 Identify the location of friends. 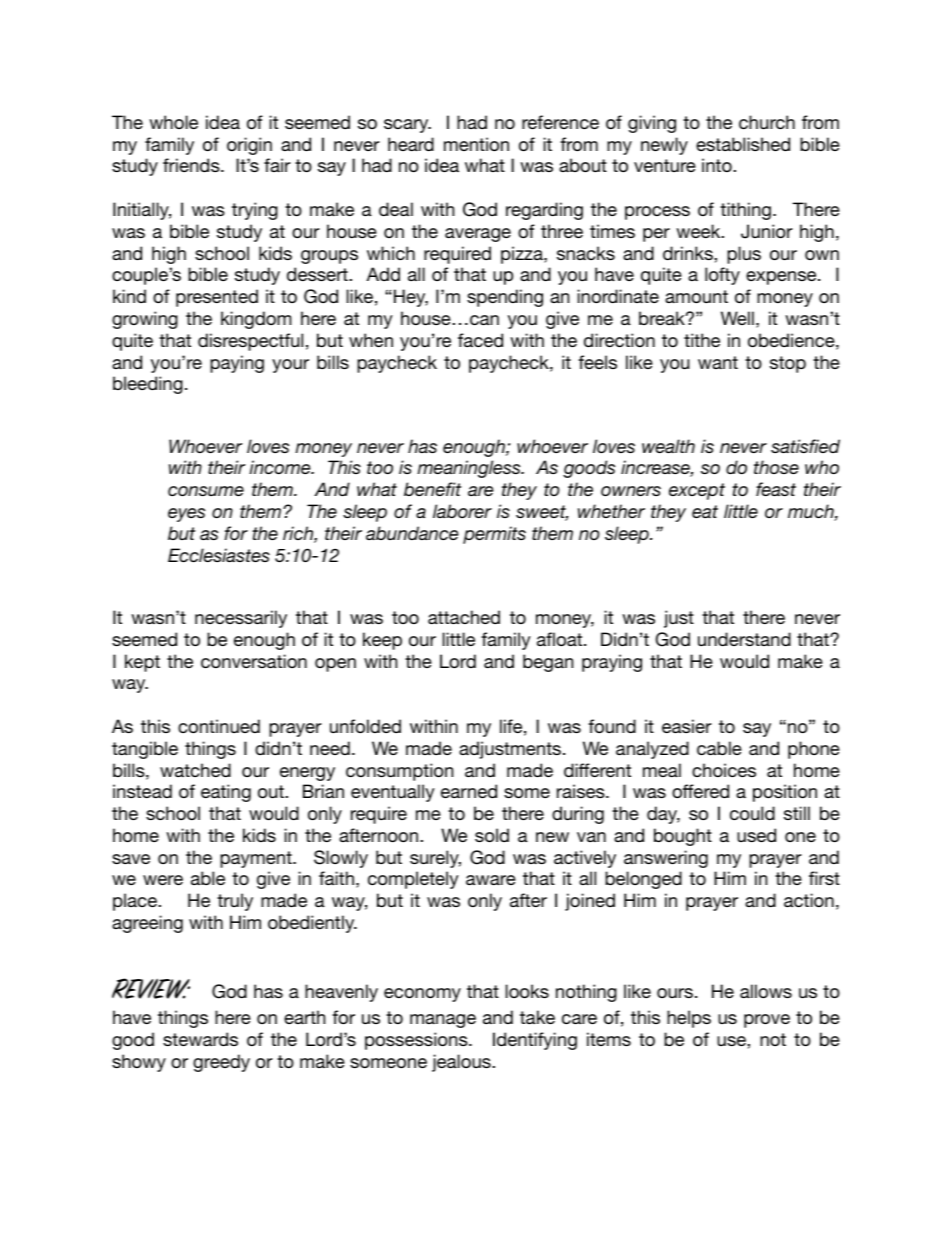
(192, 165).
